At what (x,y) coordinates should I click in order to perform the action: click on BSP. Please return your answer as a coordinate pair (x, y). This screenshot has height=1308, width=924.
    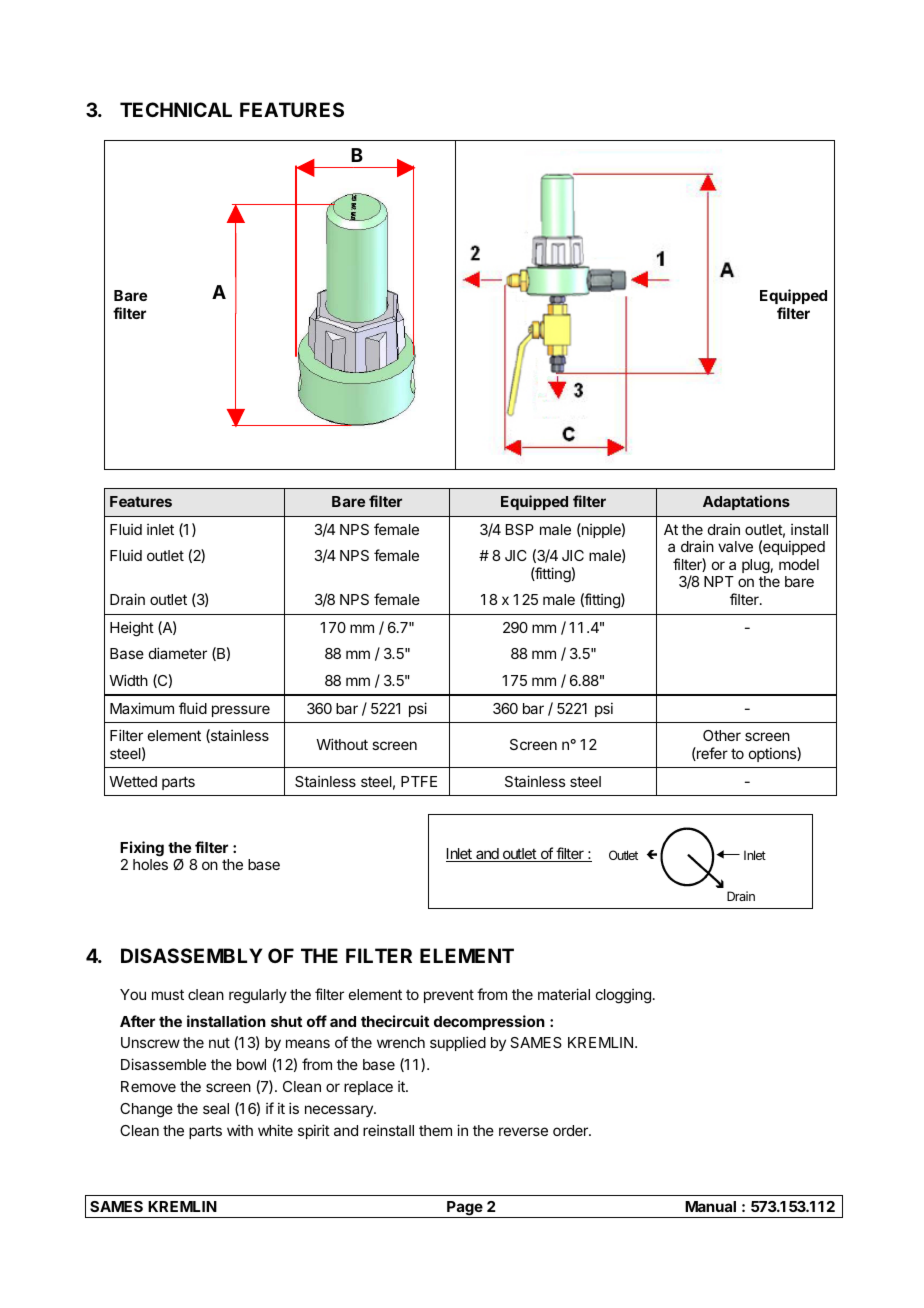
    Looking at the image, I should click on (520, 529).
